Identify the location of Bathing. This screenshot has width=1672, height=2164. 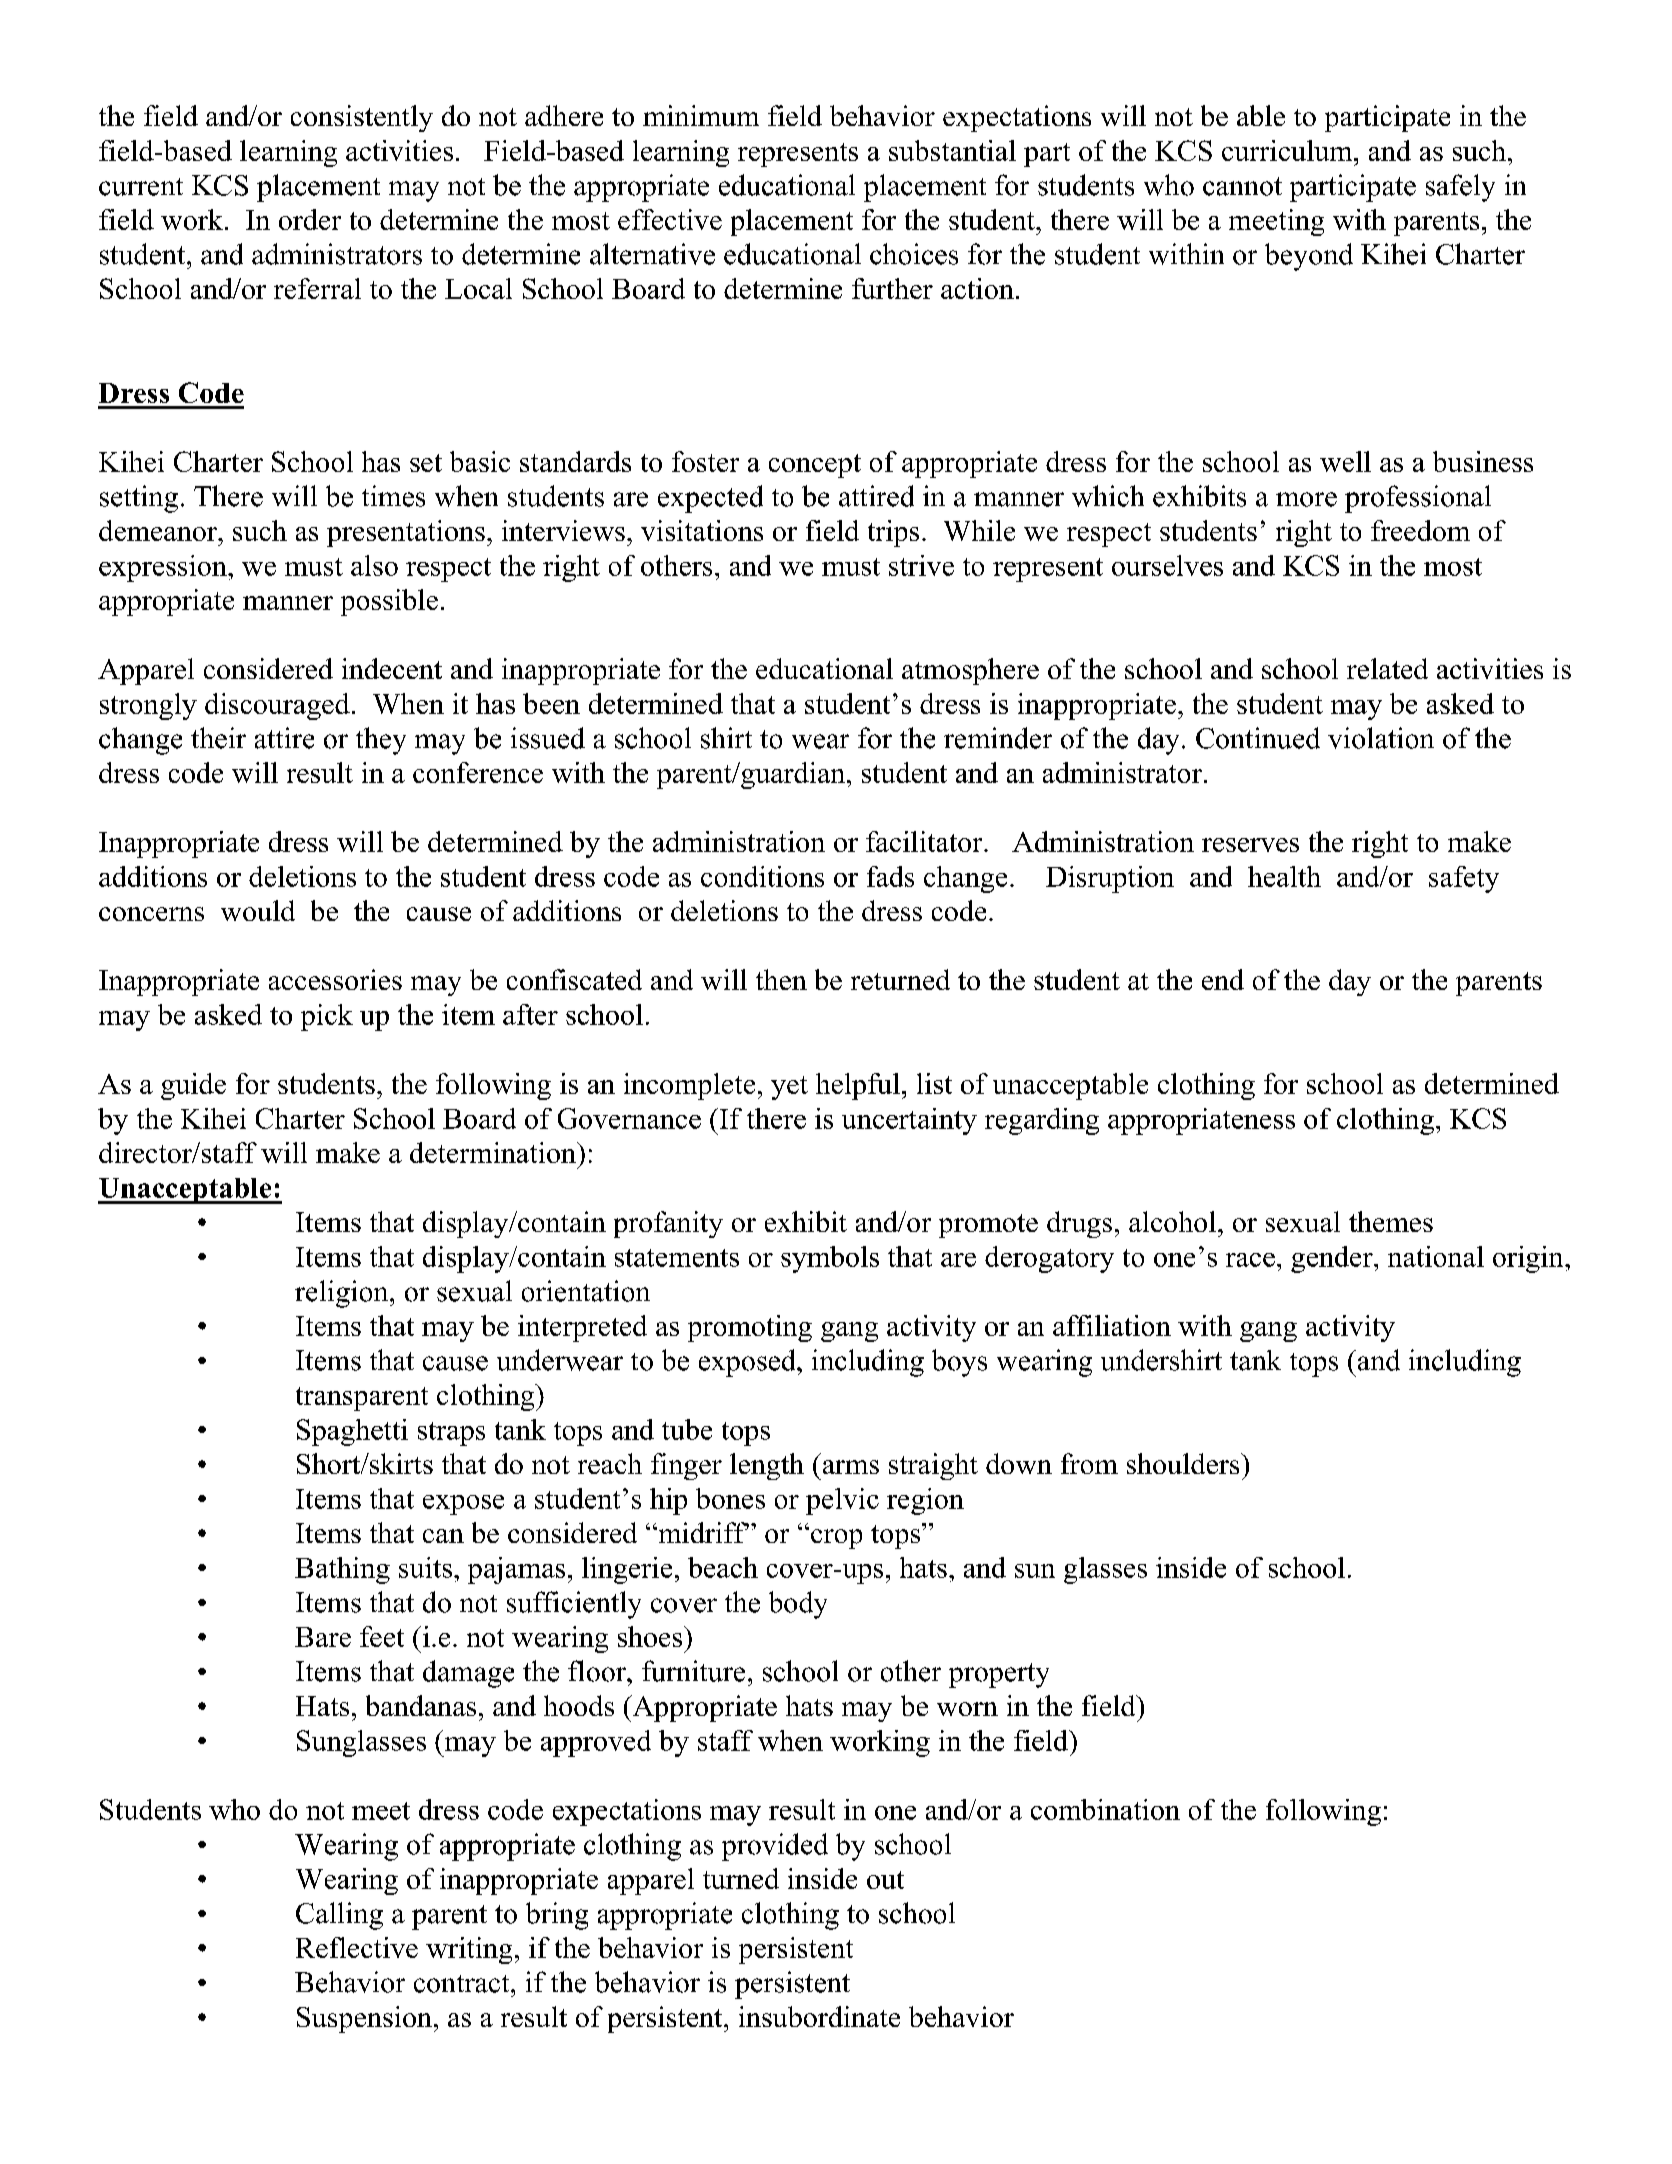
(342, 1570).
